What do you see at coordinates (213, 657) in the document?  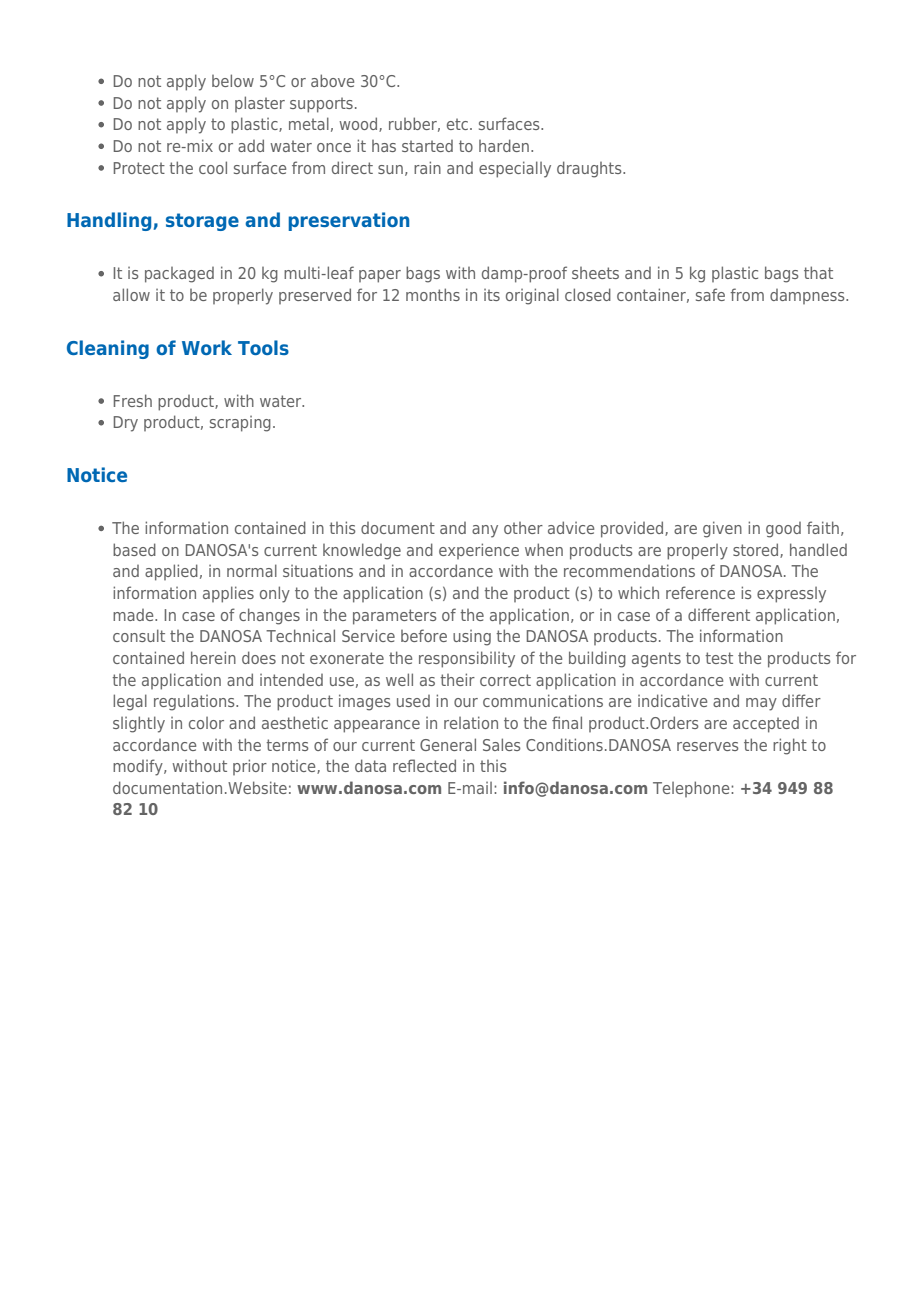 I see `herein` at bounding box center [213, 657].
